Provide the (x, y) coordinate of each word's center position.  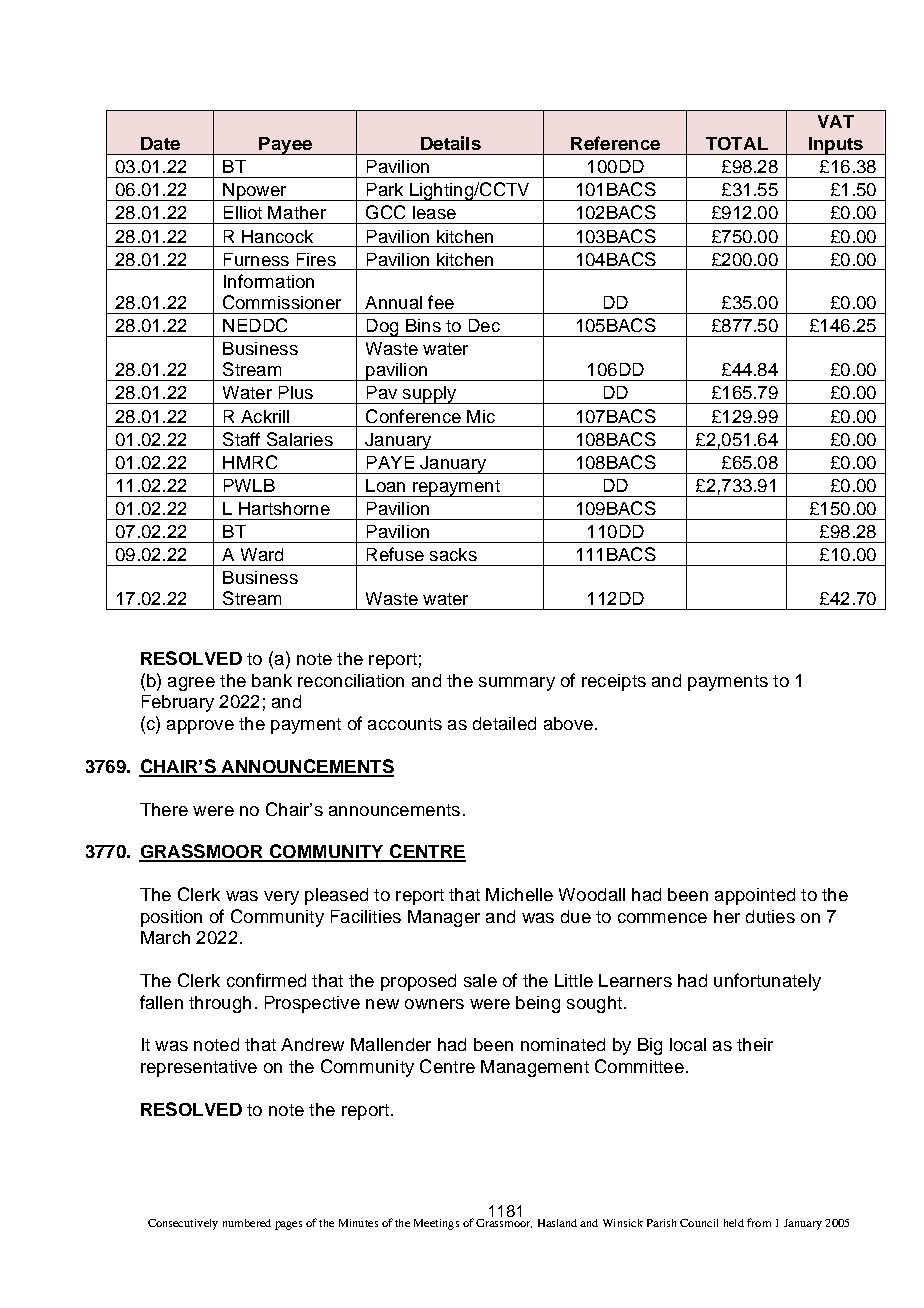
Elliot (243, 212)
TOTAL (737, 143)
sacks (453, 554)
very (281, 898)
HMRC (250, 462)
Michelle (519, 894)
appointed (755, 896)
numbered (247, 1223)
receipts (614, 682)
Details (451, 143)
